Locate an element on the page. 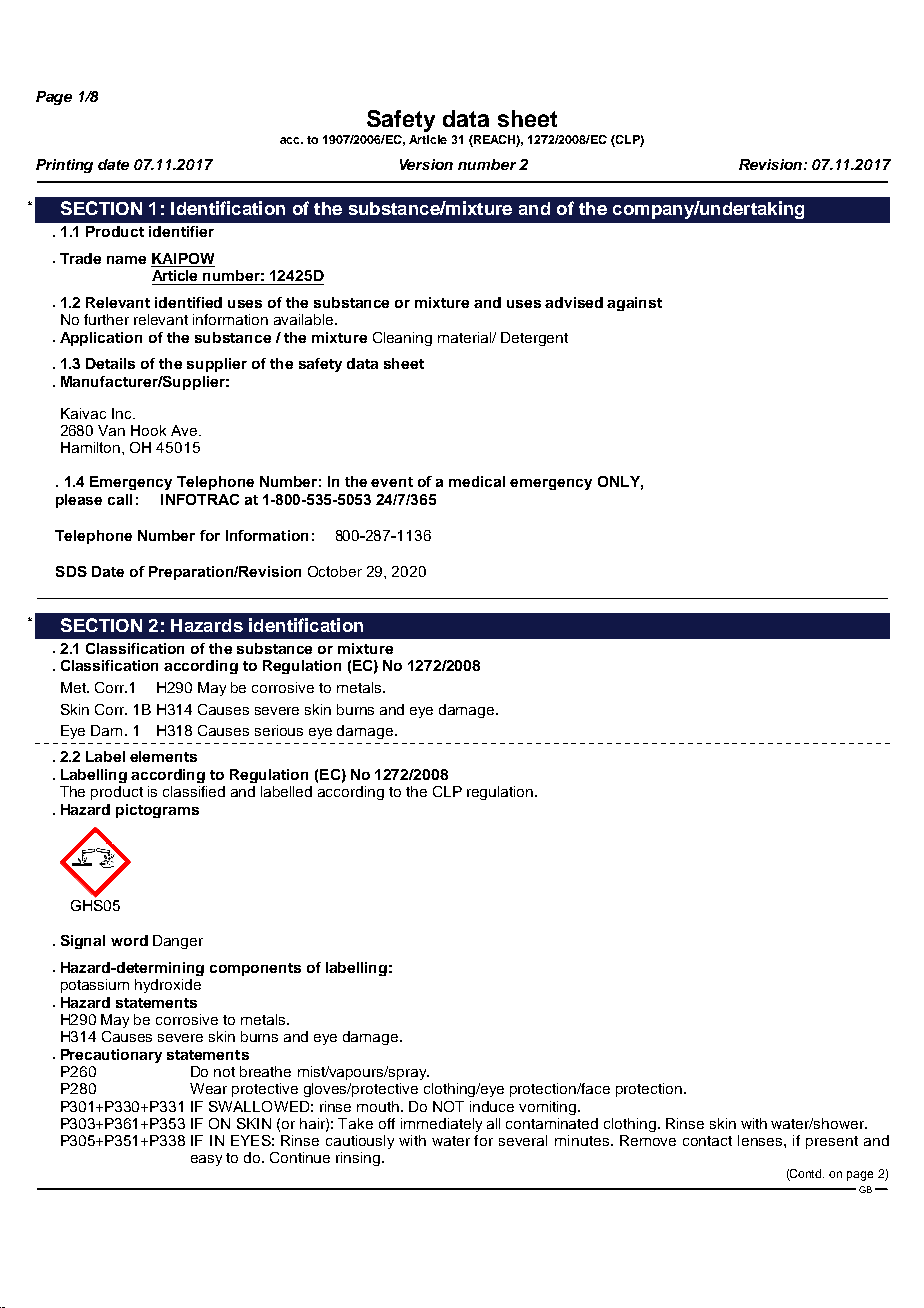 The width and height of the page is (924, 1308). against is located at coordinates (634, 304).
